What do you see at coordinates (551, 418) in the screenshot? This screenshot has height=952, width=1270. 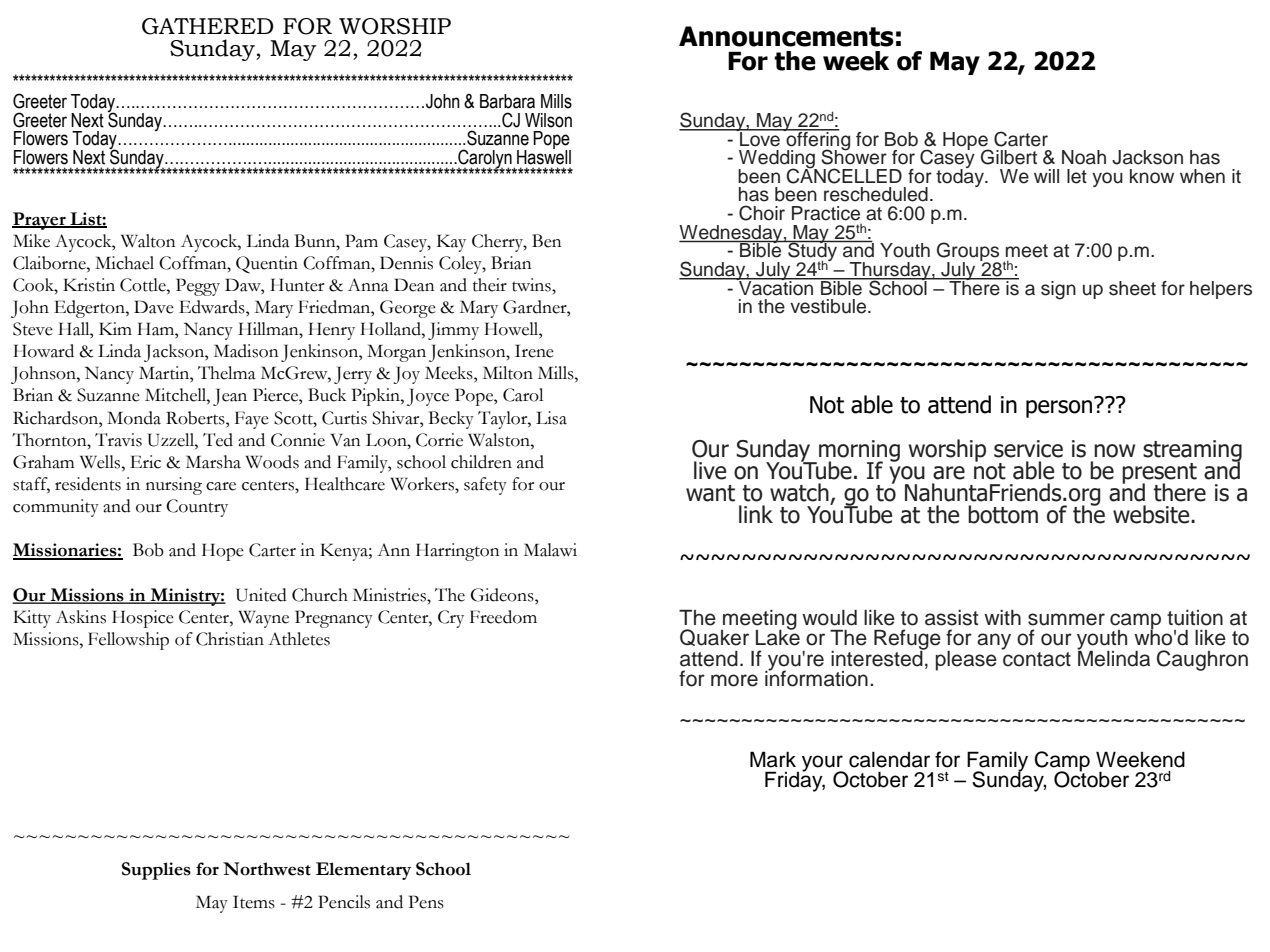 I see `Lisa` at bounding box center [551, 418].
